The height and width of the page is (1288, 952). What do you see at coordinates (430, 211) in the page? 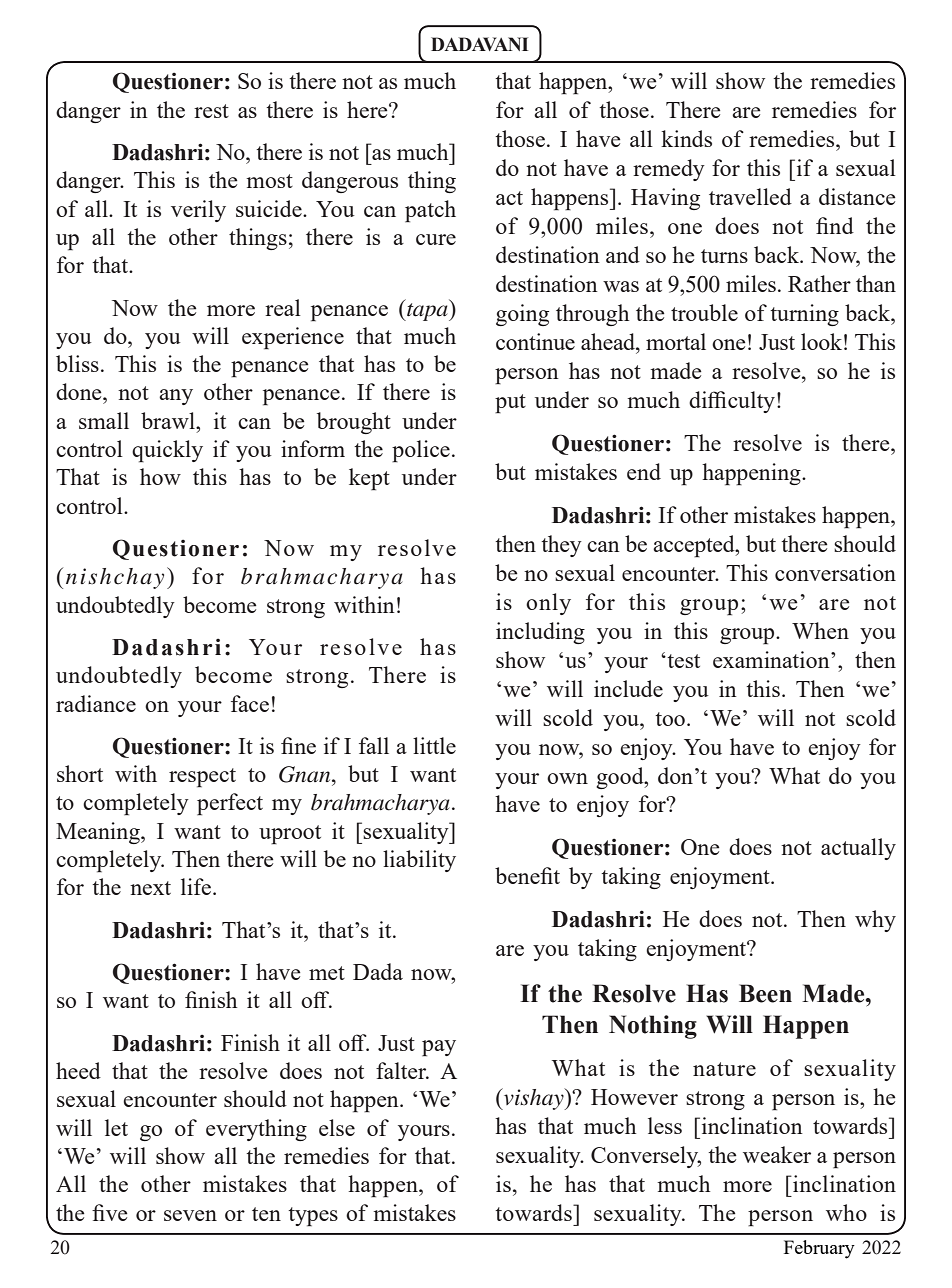
I see `patch` at bounding box center [430, 211].
